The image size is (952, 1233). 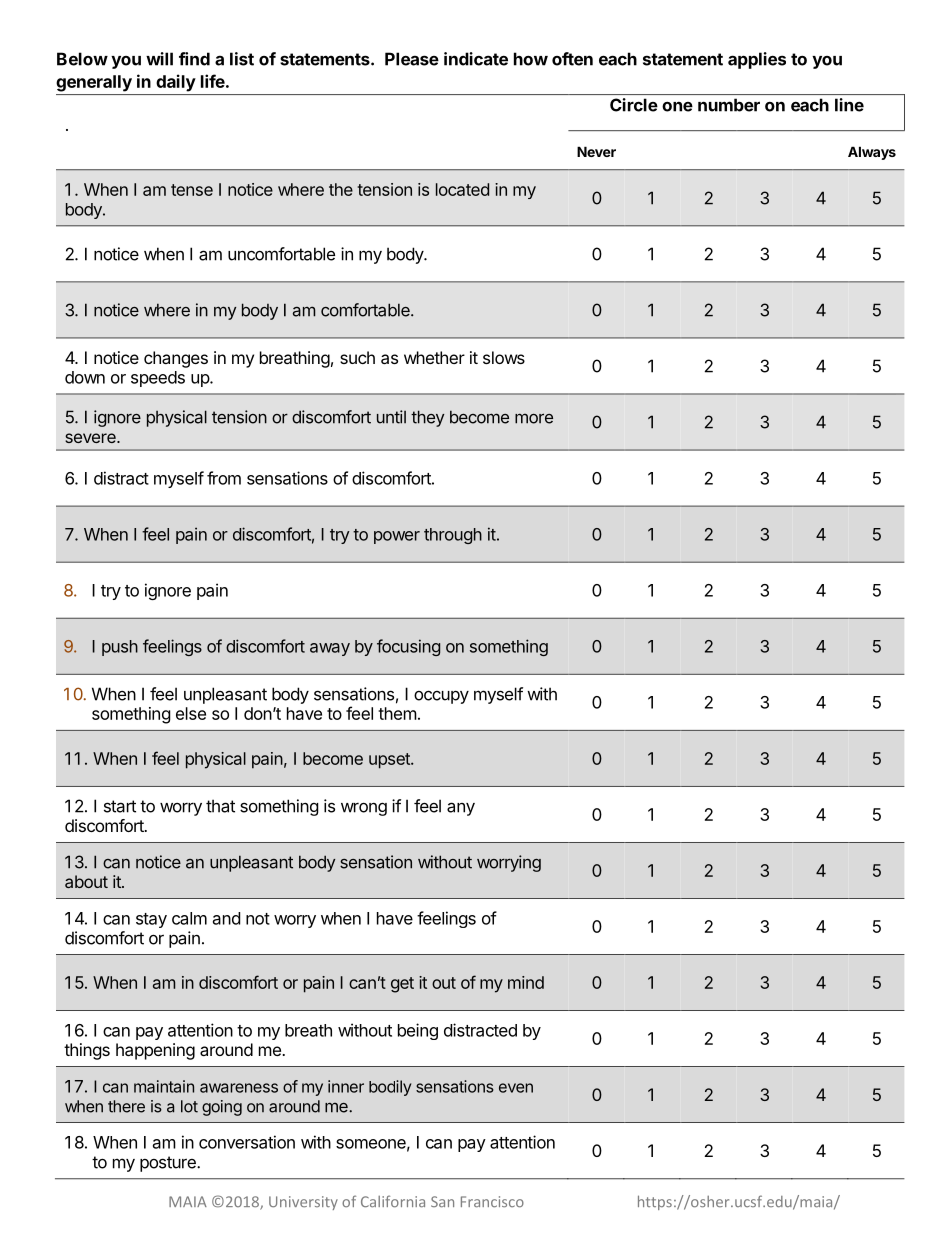 What do you see at coordinates (120, 648) in the image?
I see `push` at bounding box center [120, 648].
